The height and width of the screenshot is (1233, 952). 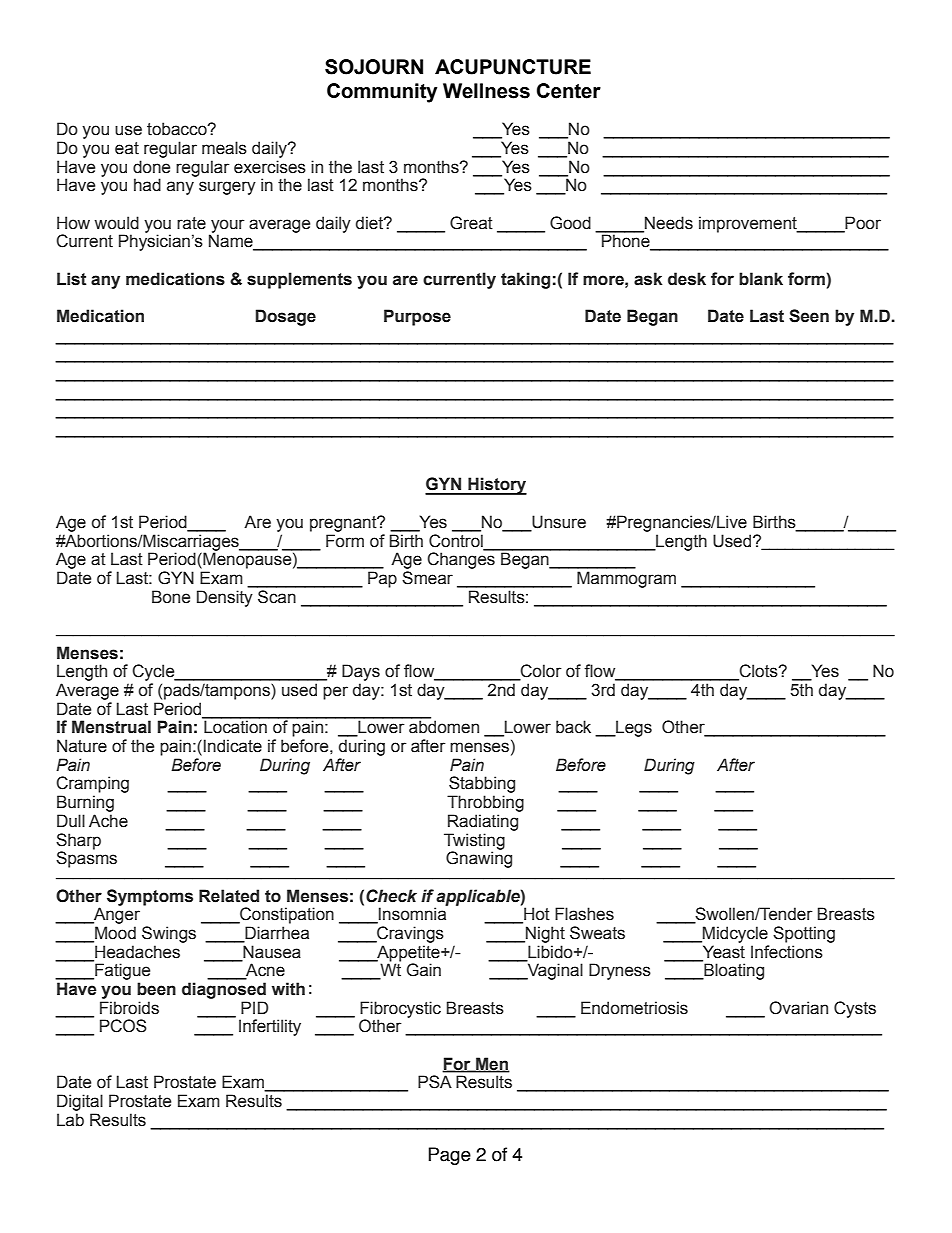 What do you see at coordinates (417, 317) in the screenshot?
I see `Purpose` at bounding box center [417, 317].
